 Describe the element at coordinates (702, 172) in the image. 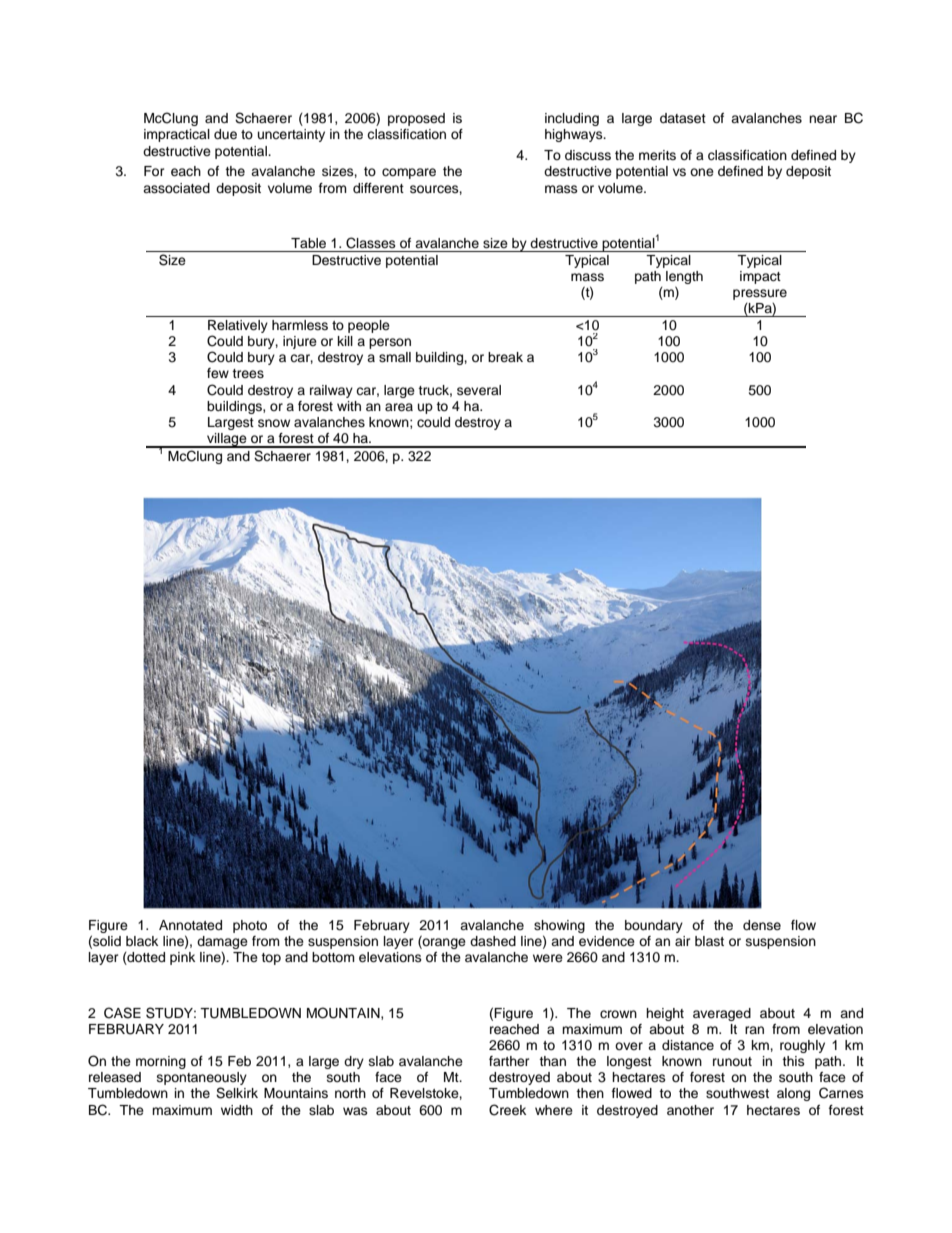

I see `one` at that location.
